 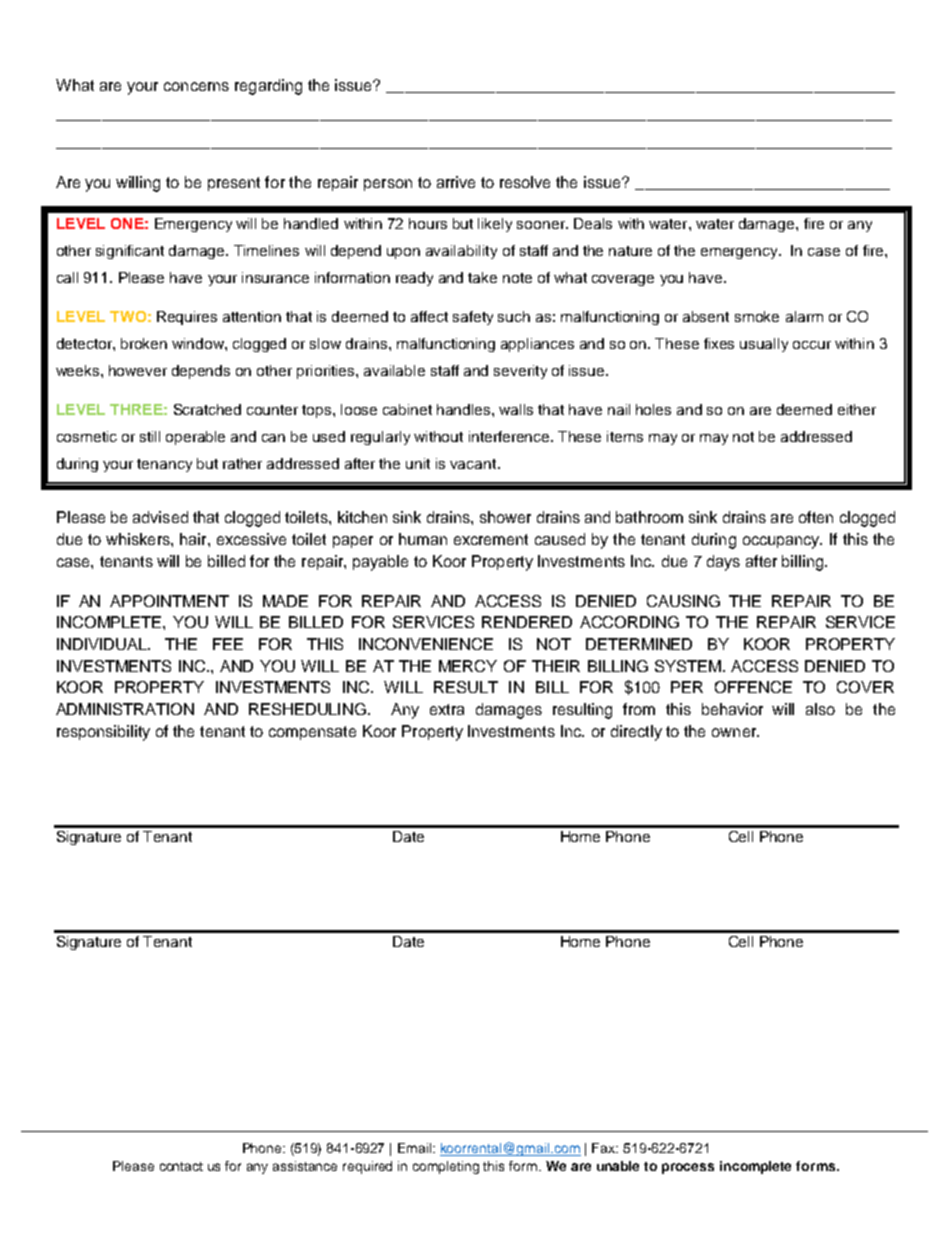 What do you see at coordinates (456, 182) in the page?
I see `arrive` at bounding box center [456, 182].
